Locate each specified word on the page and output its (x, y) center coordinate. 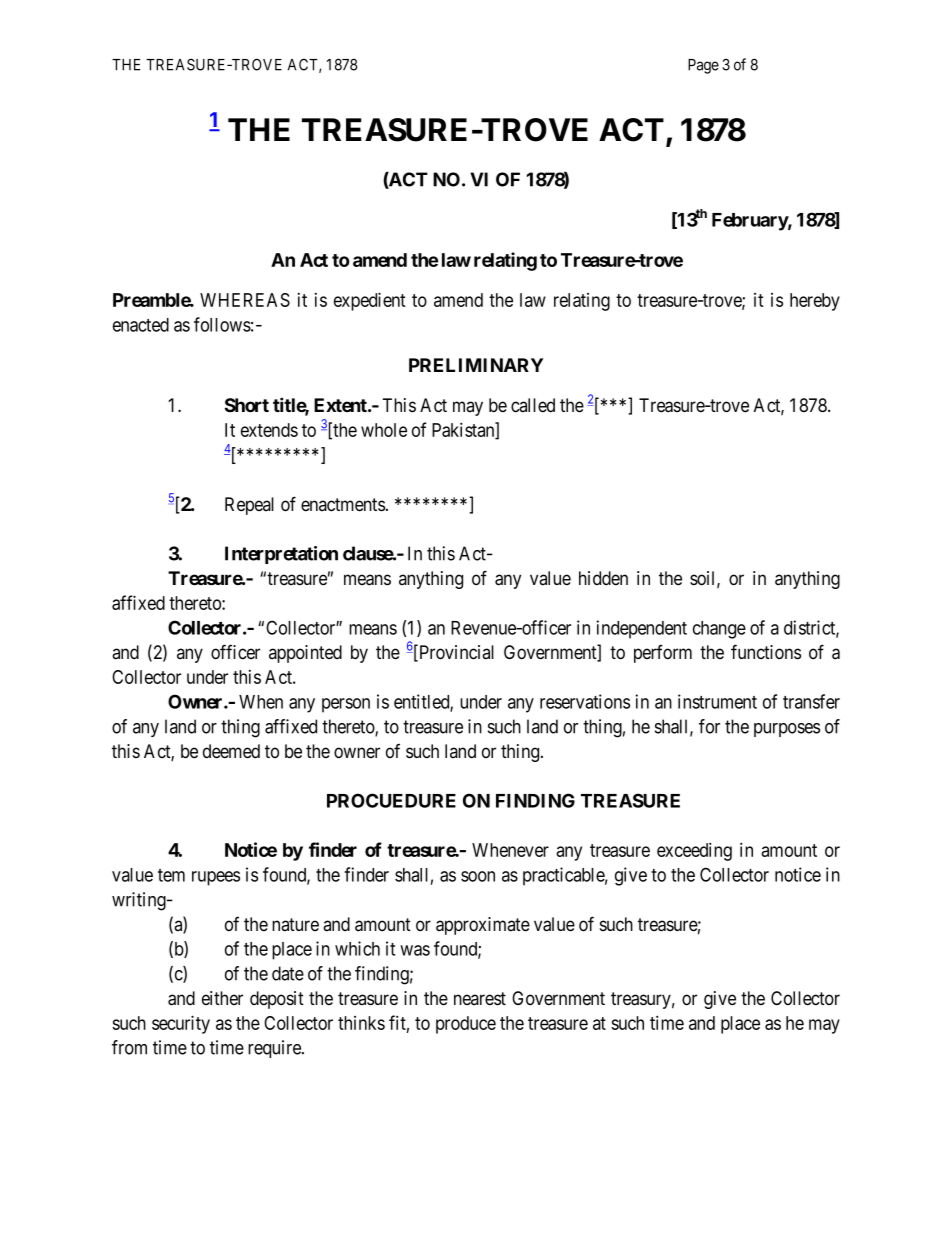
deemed (231, 751)
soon (478, 876)
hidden (603, 578)
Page (703, 66)
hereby (815, 302)
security (181, 1024)
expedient (370, 301)
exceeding (694, 851)
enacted (141, 325)
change (719, 630)
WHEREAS (245, 300)
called (533, 405)
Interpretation (281, 555)
